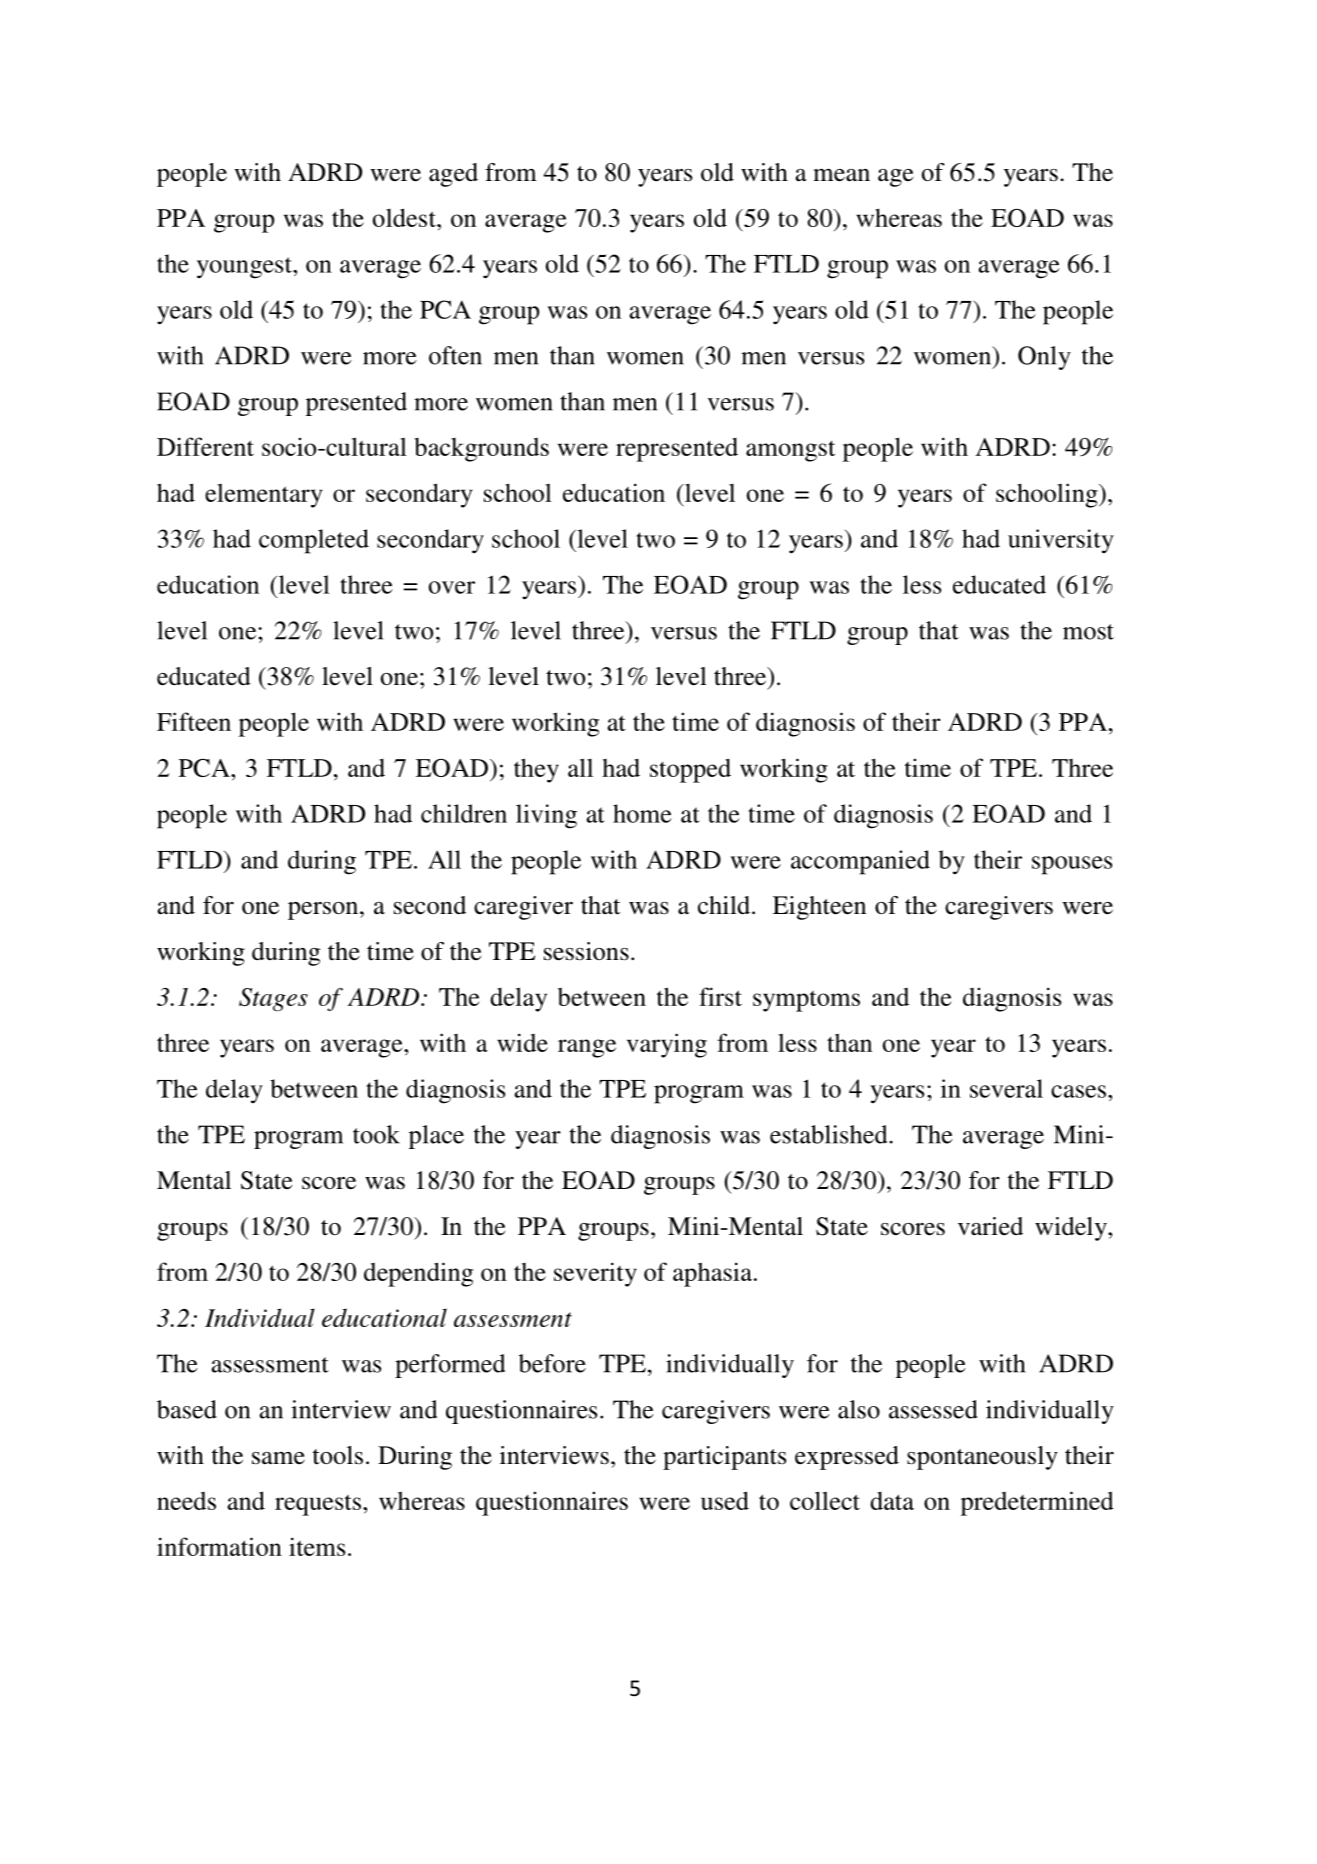 The image size is (1317, 1864). Describe the element at coordinates (990, 1226) in the image. I see `varied` at that location.
